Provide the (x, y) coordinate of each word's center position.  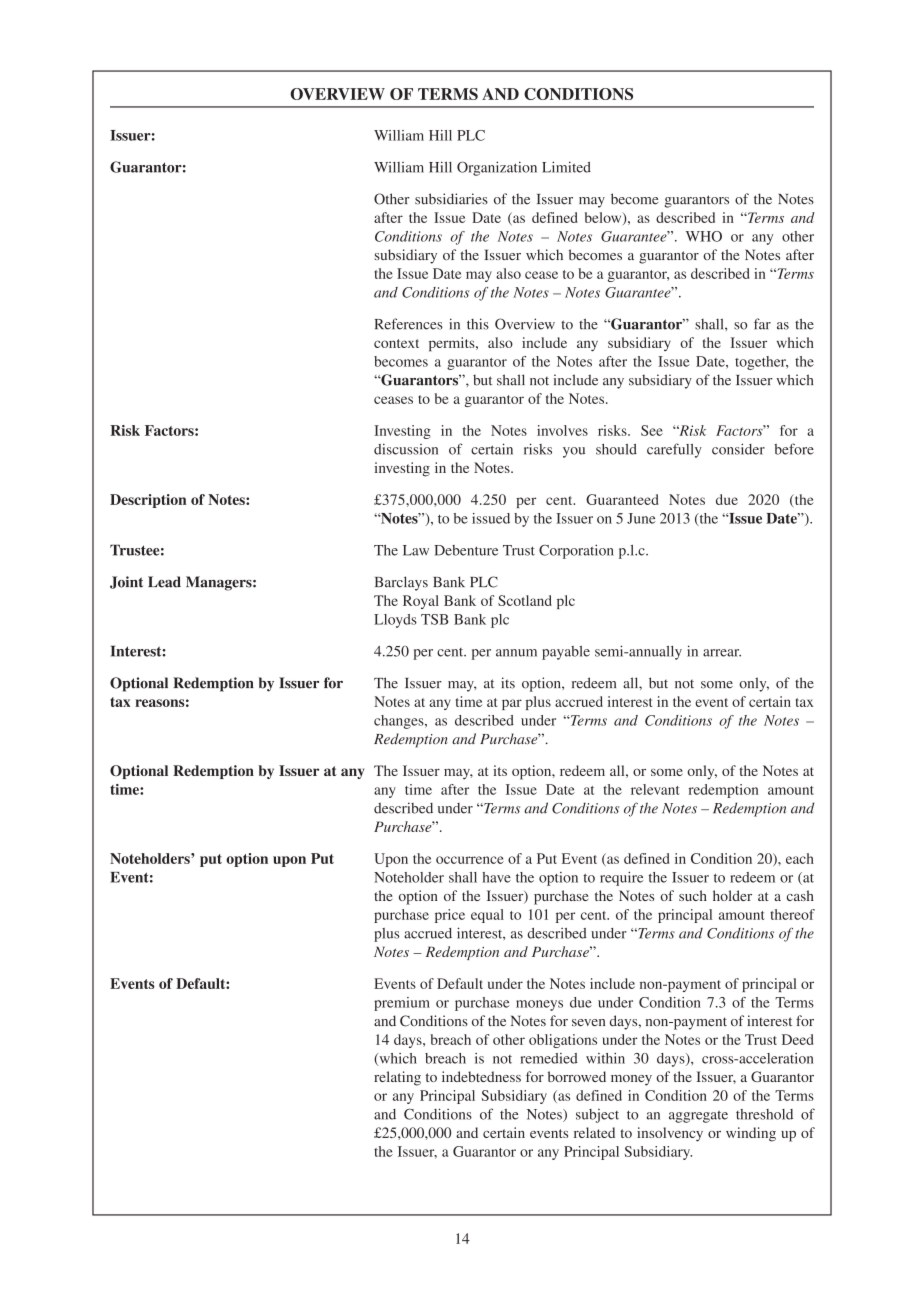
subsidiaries (451, 199)
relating (397, 1078)
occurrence (470, 860)
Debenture (466, 550)
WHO (704, 236)
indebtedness (481, 1076)
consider (738, 449)
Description (148, 501)
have (496, 877)
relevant (655, 789)
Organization (497, 168)
